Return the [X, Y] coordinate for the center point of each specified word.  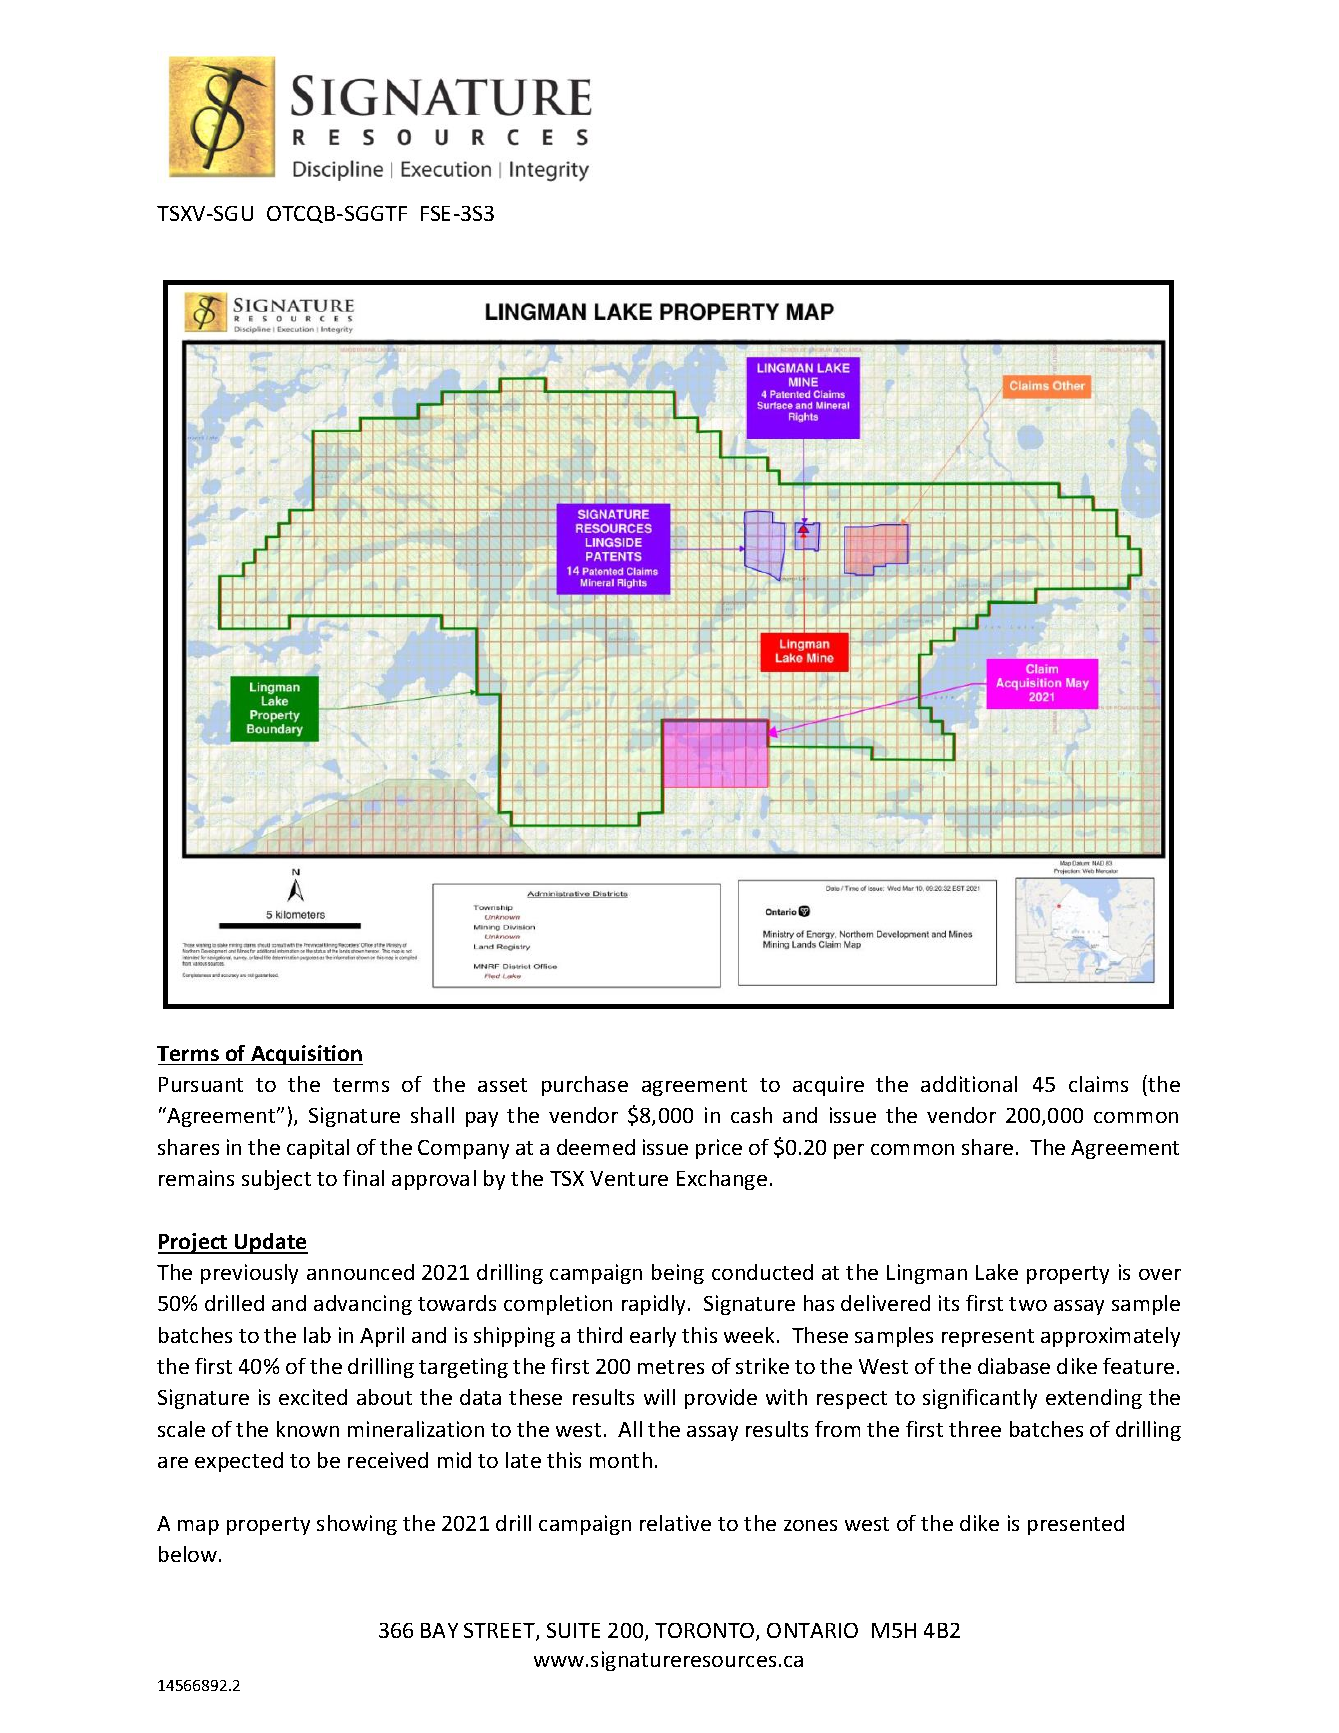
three [975, 1429]
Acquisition [306, 1055]
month [621, 1460]
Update [270, 1243]
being [678, 1274]
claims [1098, 1084]
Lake [997, 1272]
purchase [585, 1086]
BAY [439, 1630]
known [308, 1429]
